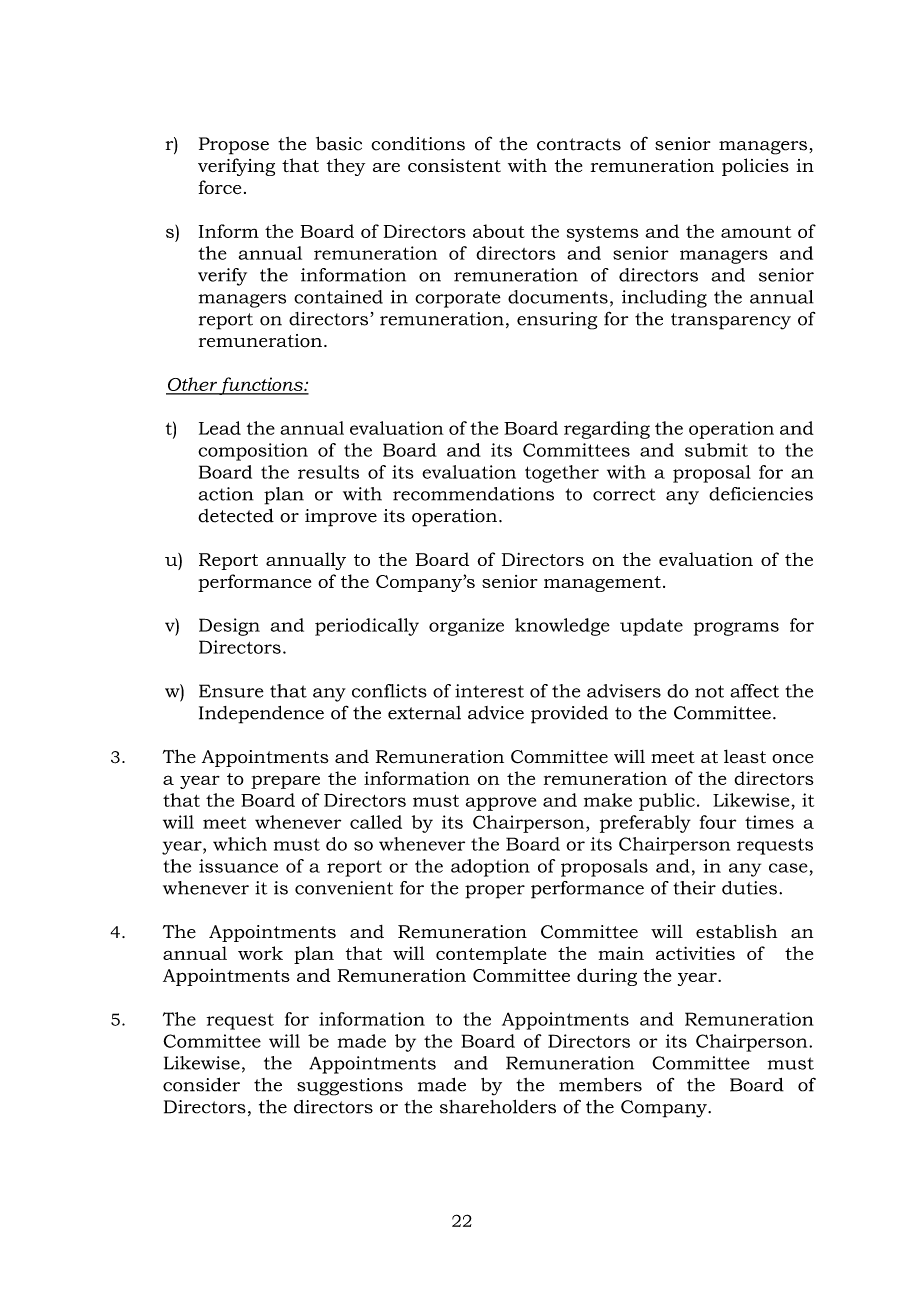 Image resolution: width=924 pixels, height=1308 pixels. I want to click on organize, so click(466, 627).
